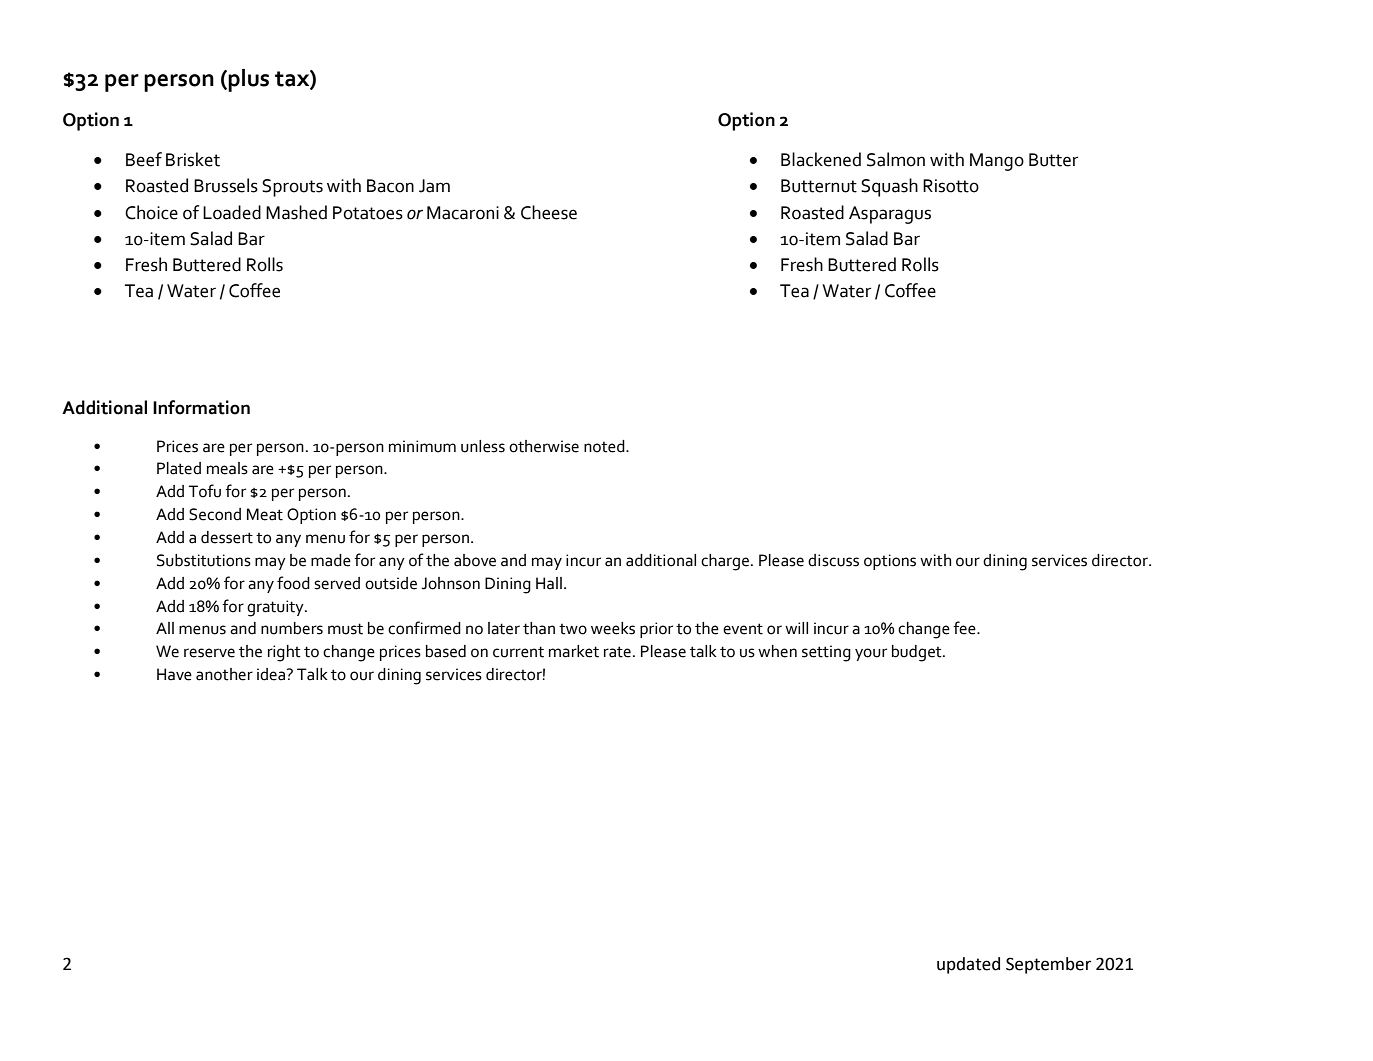 Image resolution: width=1373 pixels, height=1061 pixels. I want to click on rate, so click(617, 652).
